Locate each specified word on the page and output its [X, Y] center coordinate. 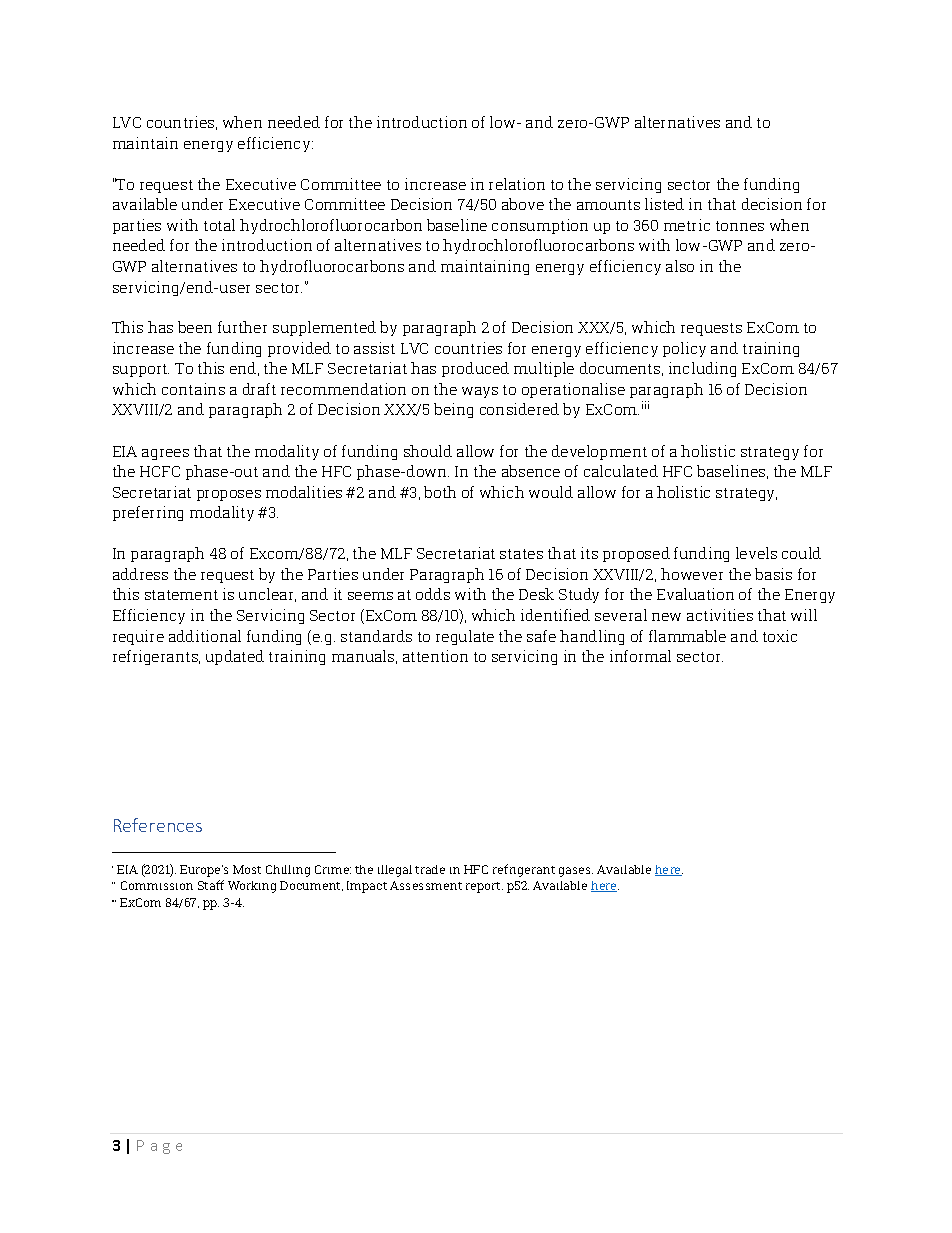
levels [756, 553]
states [521, 554]
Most [247, 869]
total [219, 225]
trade [430, 869]
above [523, 204]
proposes [229, 495]
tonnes [740, 226]
